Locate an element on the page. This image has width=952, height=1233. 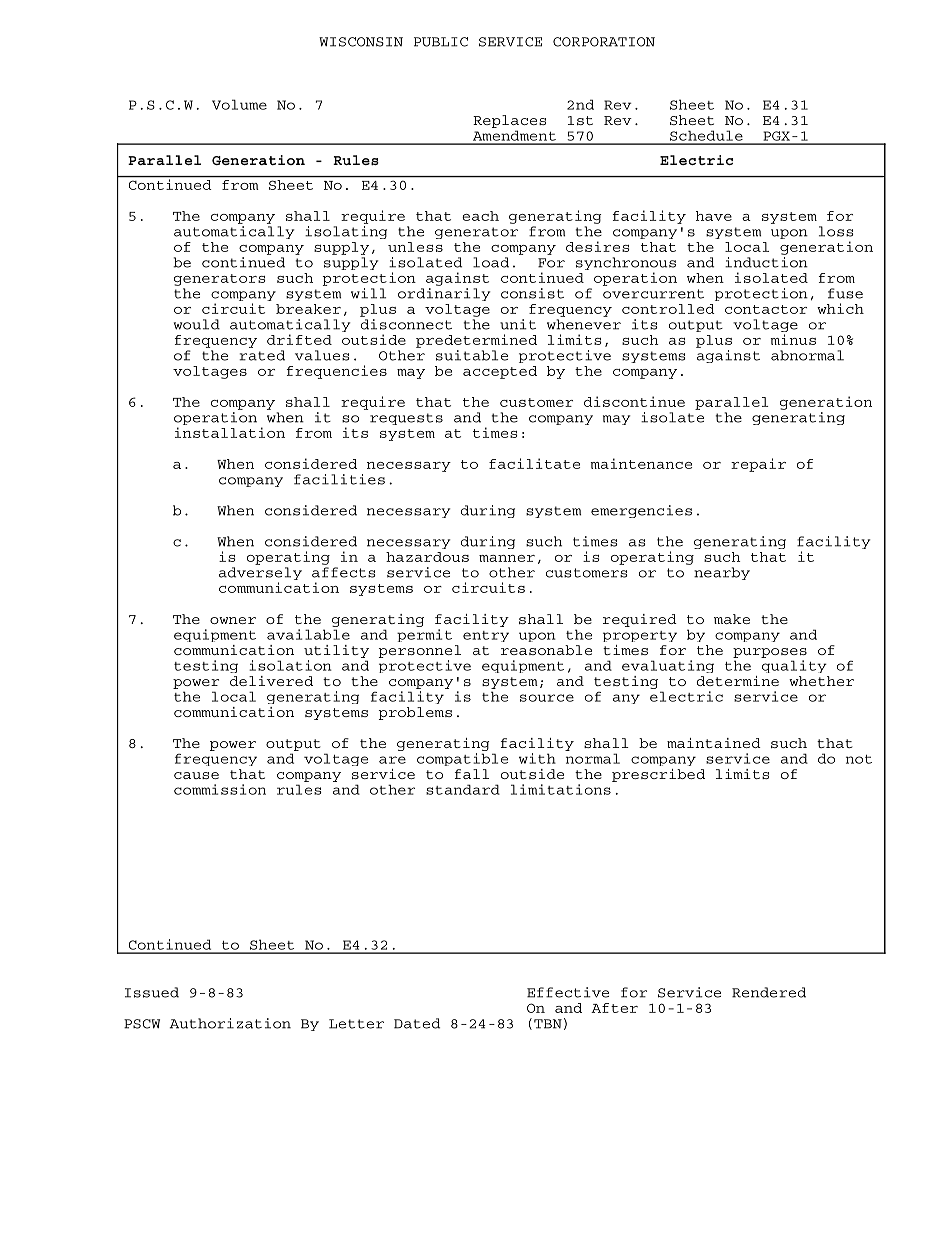
nearby is located at coordinates (722, 573).
